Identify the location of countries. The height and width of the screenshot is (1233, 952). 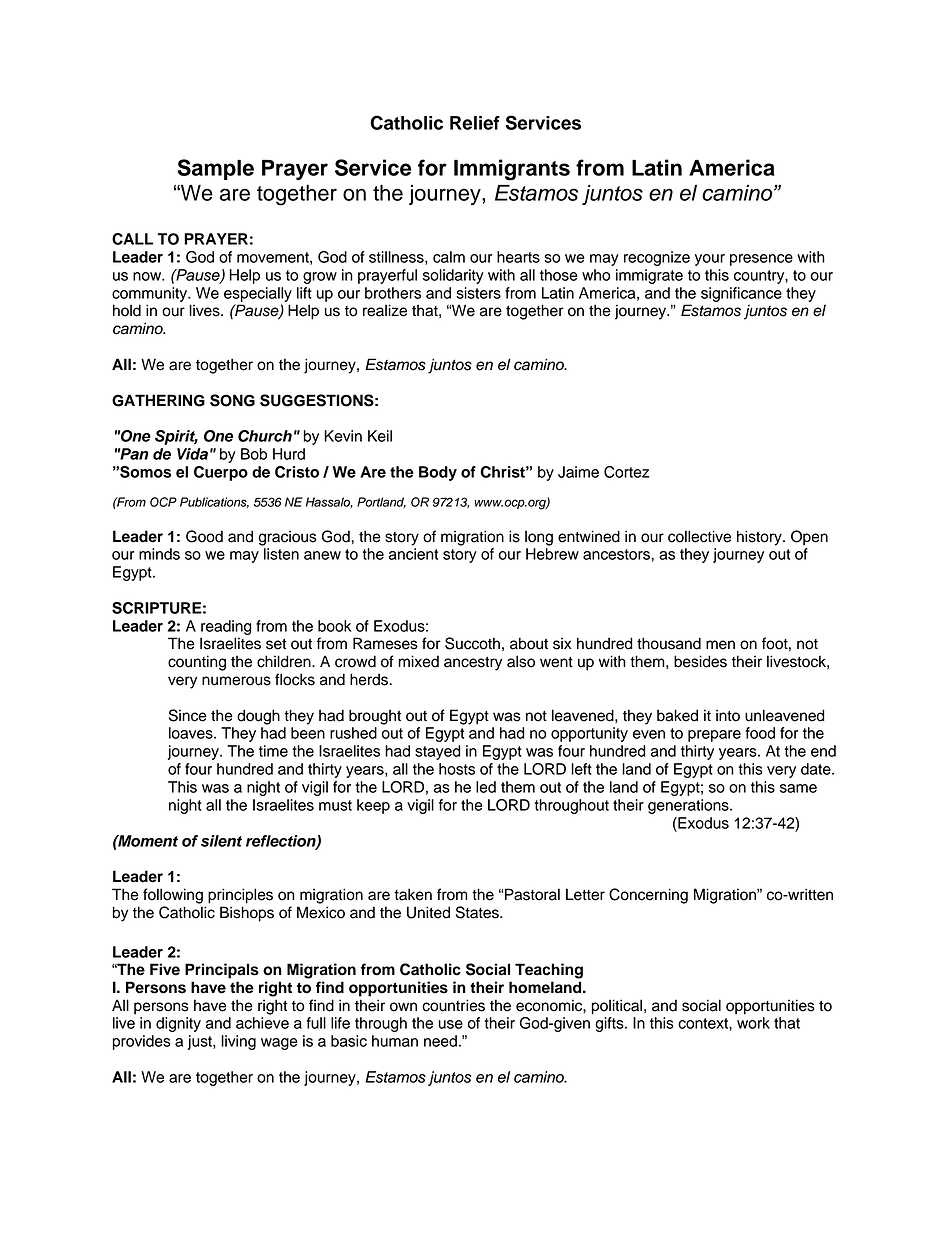
(453, 1005).
